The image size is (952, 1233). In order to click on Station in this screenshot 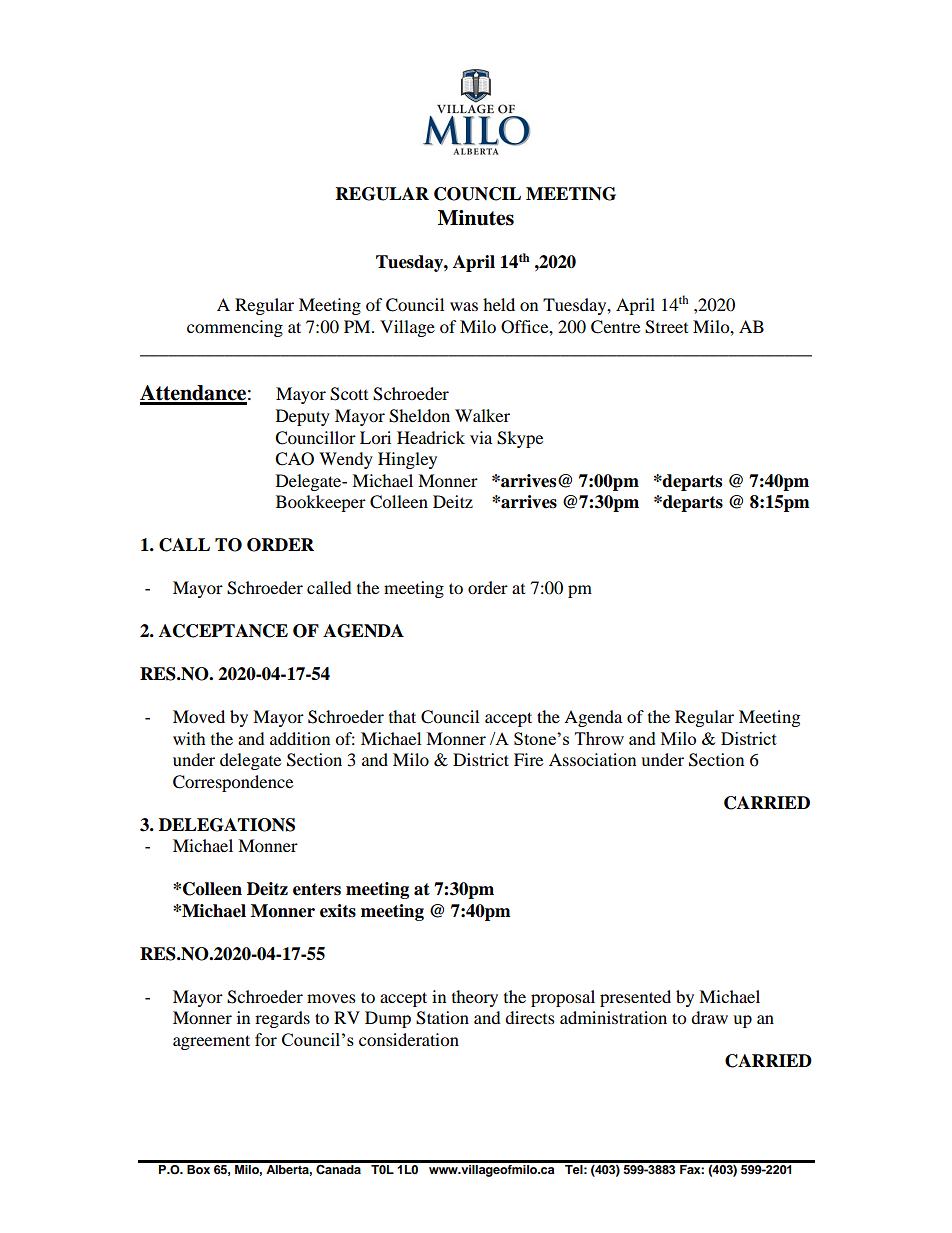, I will do `click(442, 1018)`.
